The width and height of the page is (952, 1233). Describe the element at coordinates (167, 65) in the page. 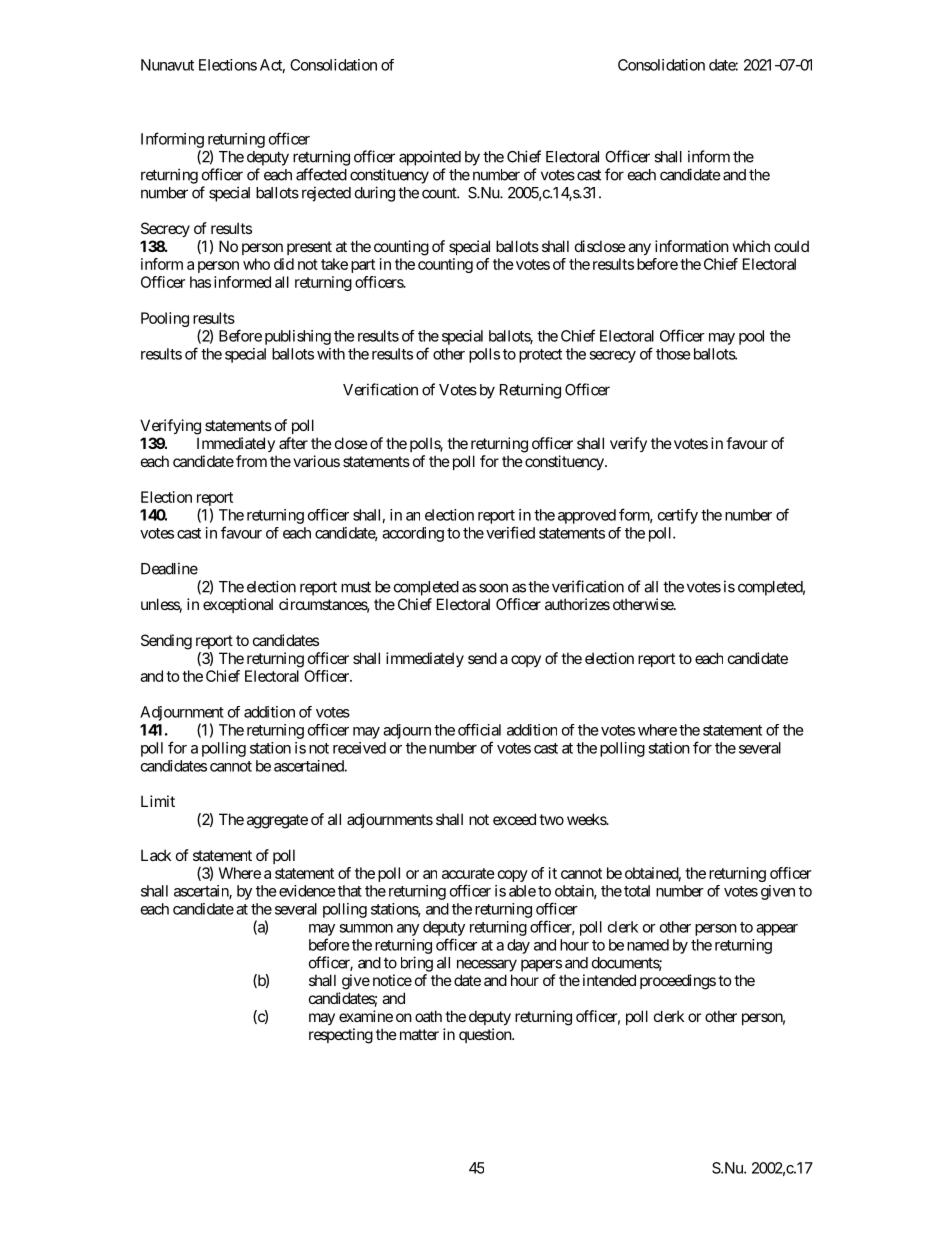

I see `Nunavut` at that location.
